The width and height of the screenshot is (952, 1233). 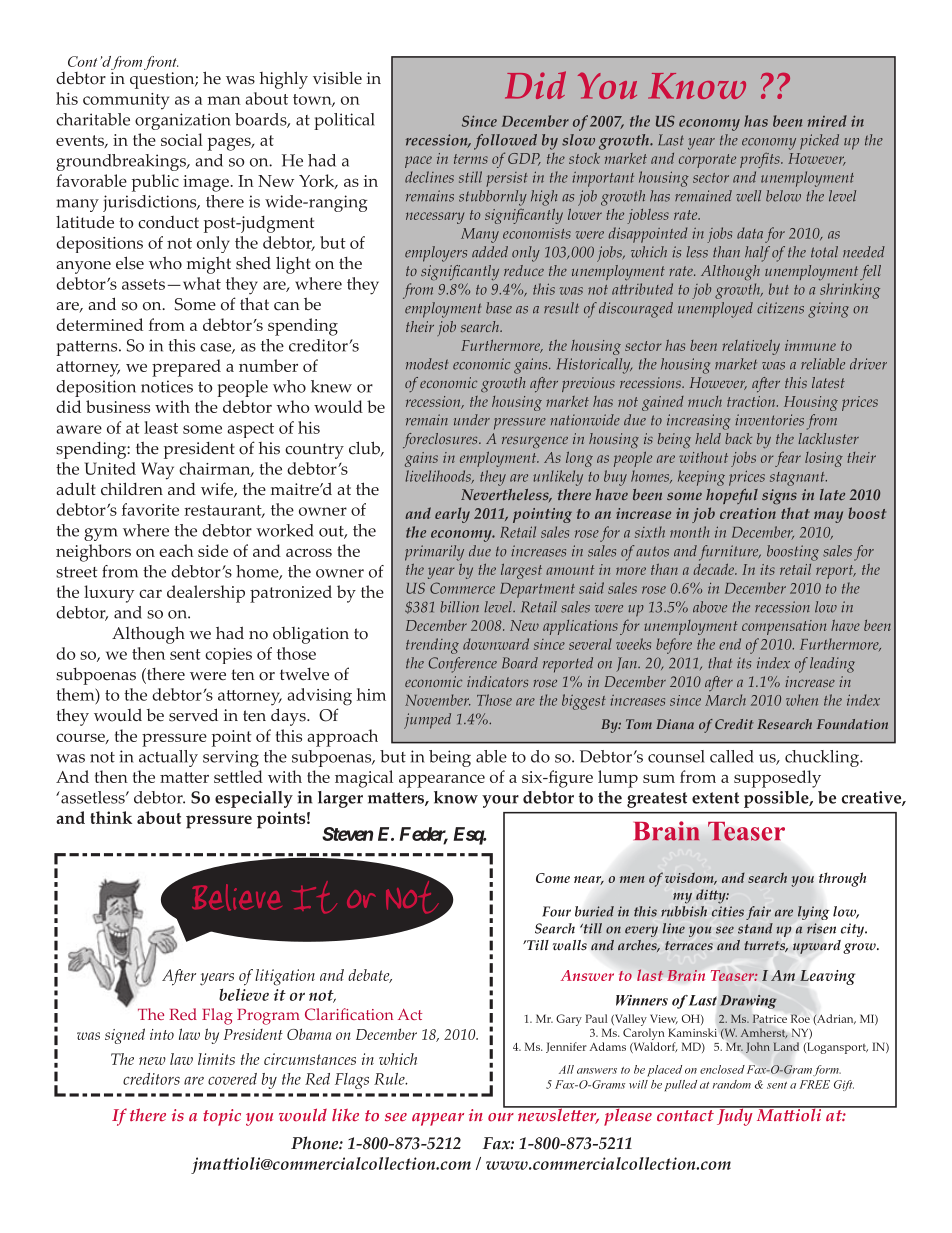 What do you see at coordinates (183, 121) in the screenshot?
I see `organization` at bounding box center [183, 121].
